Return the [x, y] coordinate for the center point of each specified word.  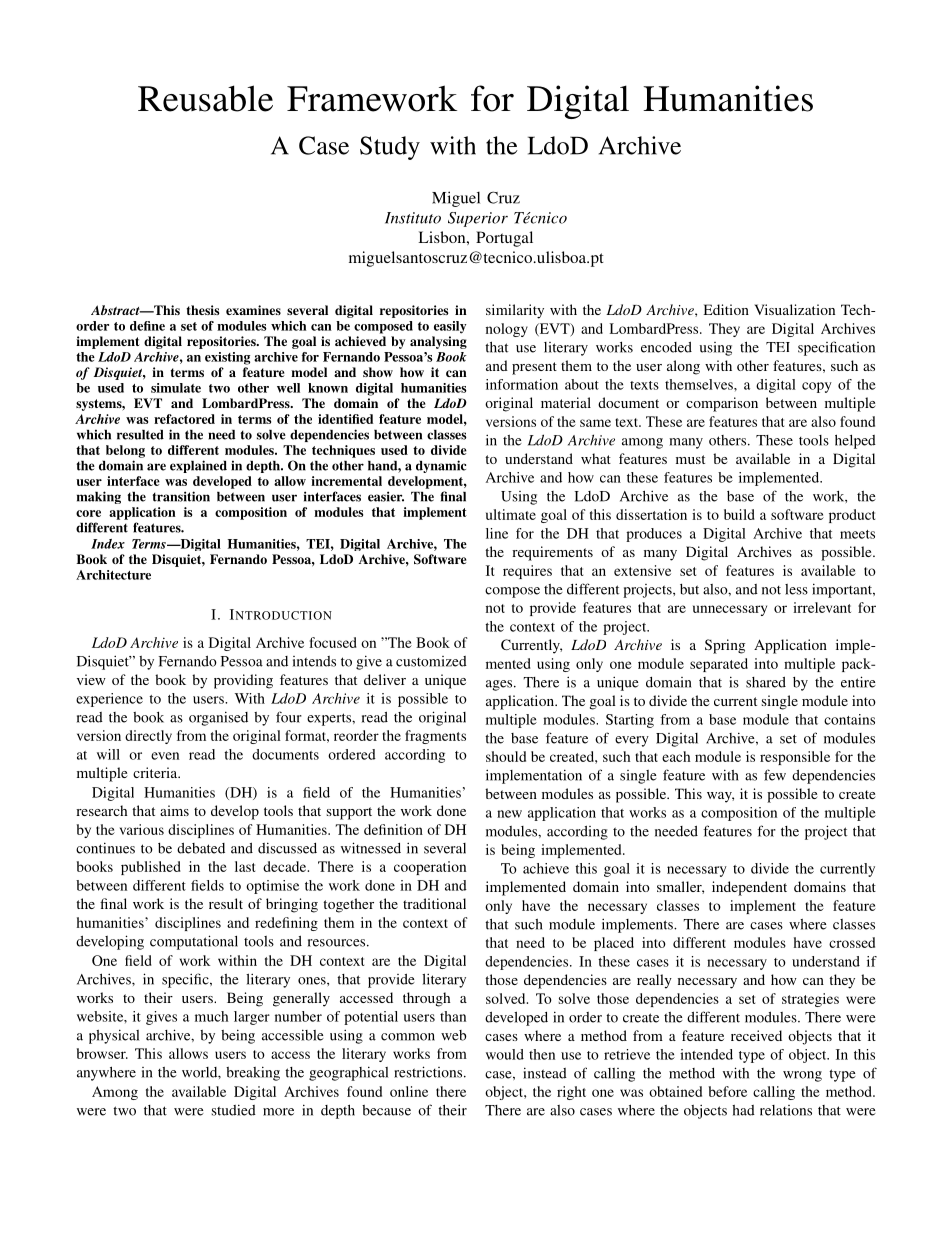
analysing [438, 342]
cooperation [430, 868]
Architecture [113, 575]
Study [390, 148]
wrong [802, 1076]
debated [201, 848]
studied [234, 1110]
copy [817, 387]
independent [749, 888]
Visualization [794, 309]
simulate [176, 388]
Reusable [205, 98]
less [796, 589]
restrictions [429, 1072]
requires [527, 572]
